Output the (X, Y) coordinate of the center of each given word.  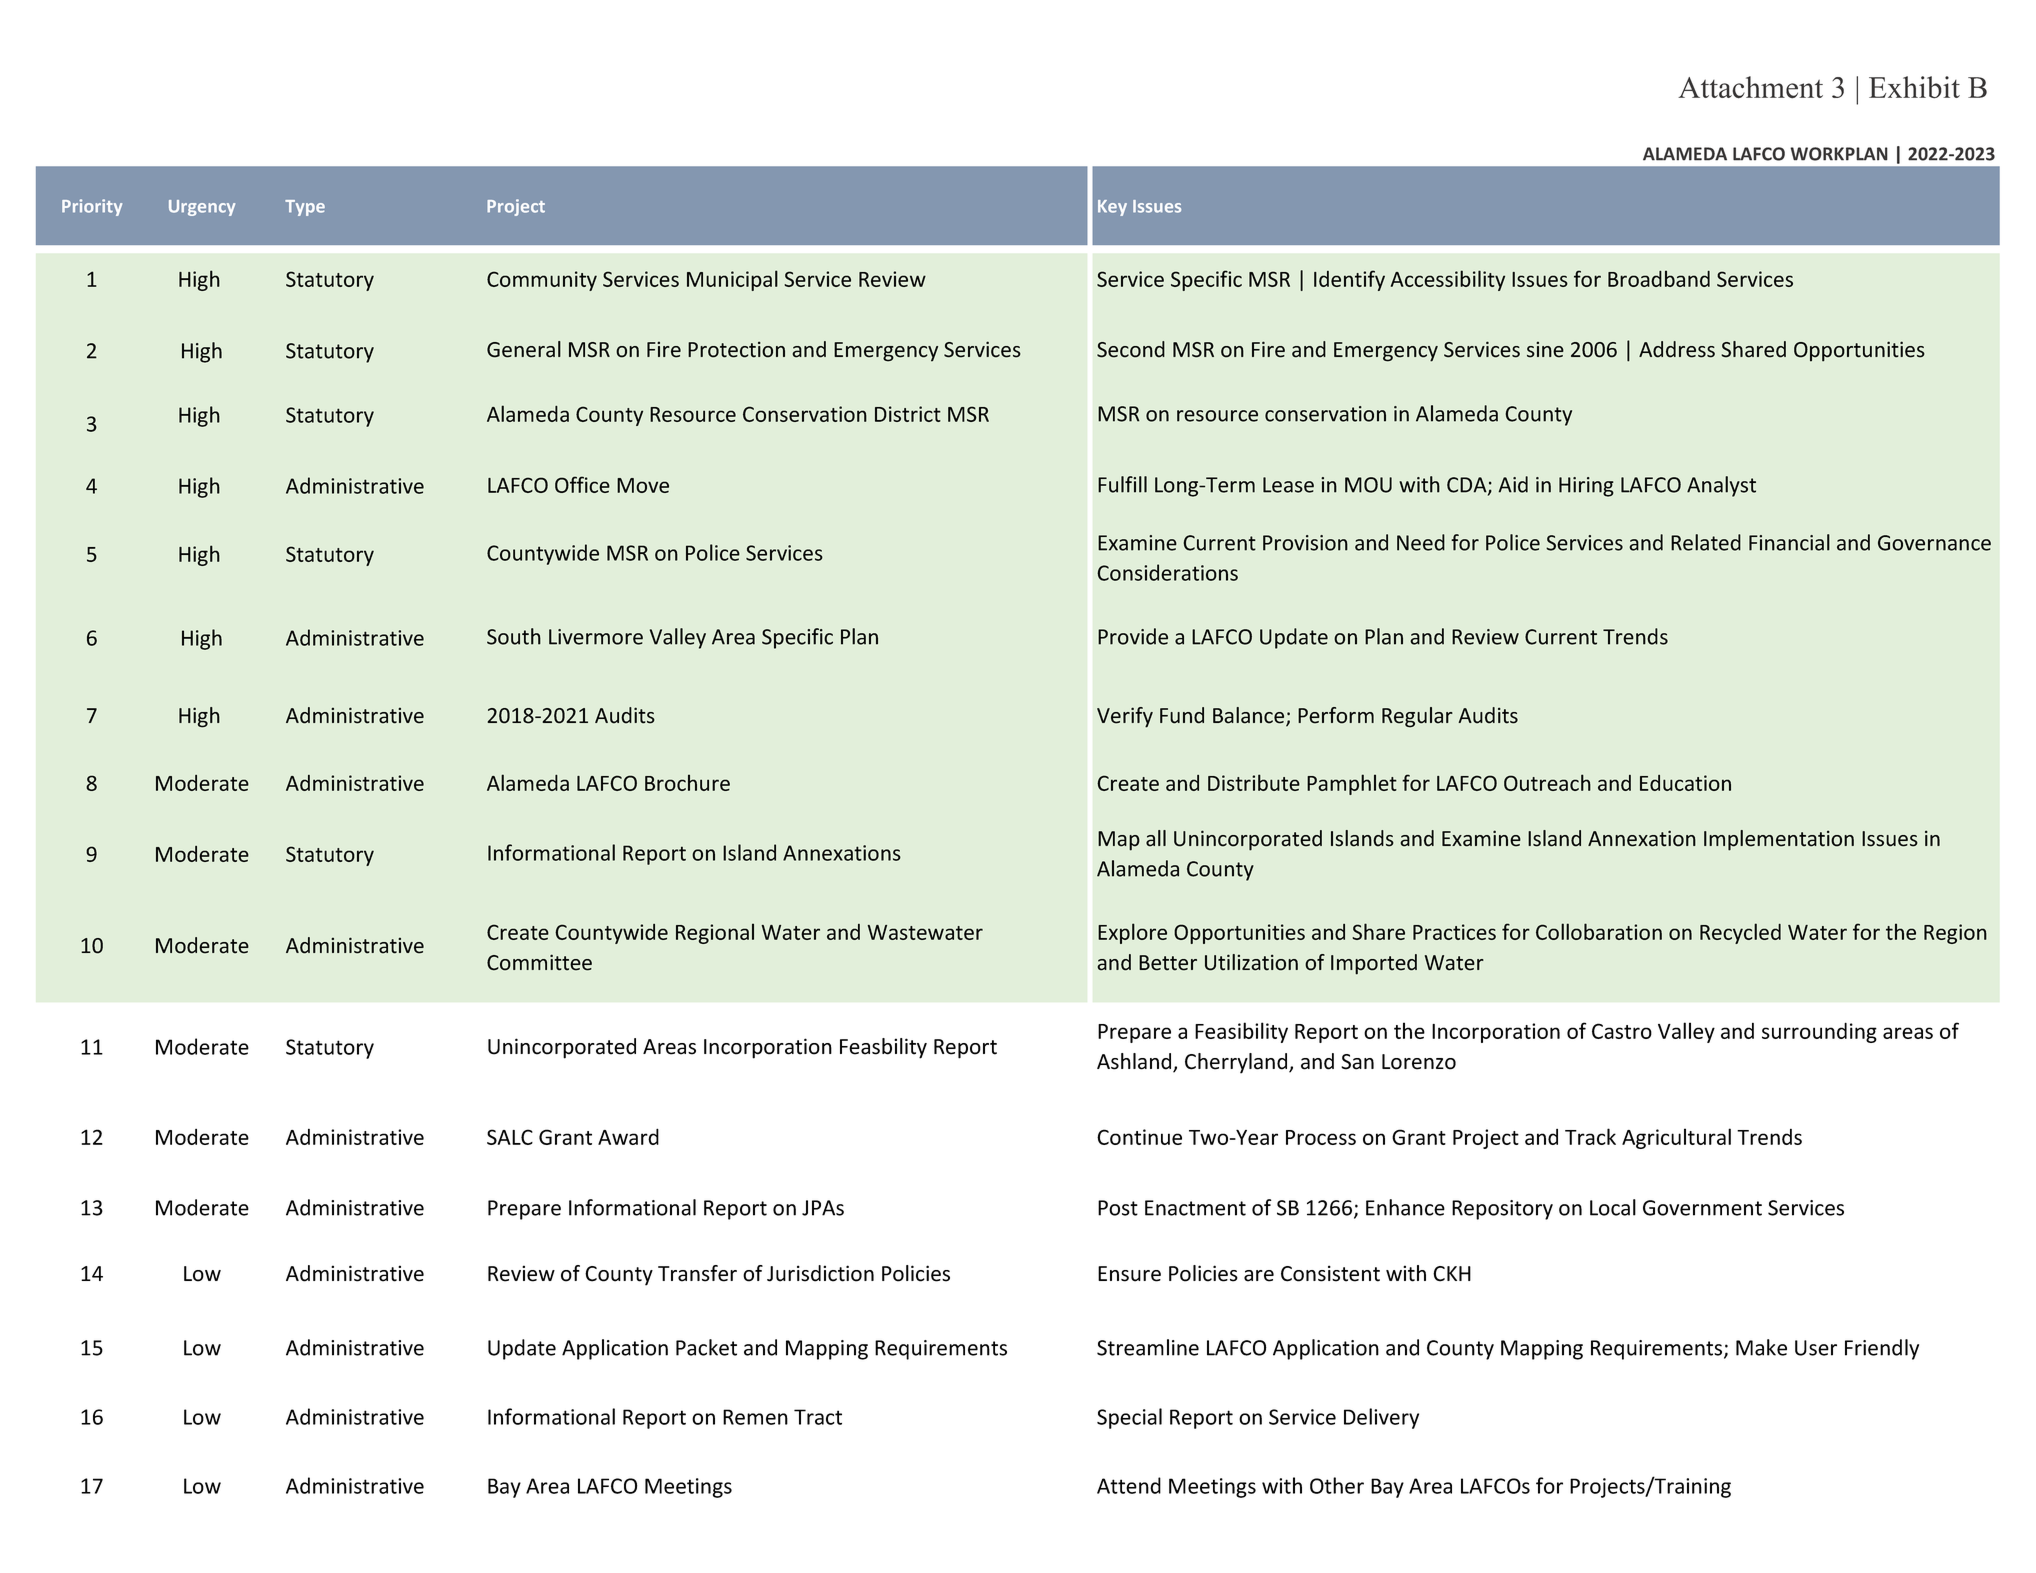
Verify (1125, 717)
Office (582, 484)
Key (1112, 208)
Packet (706, 1347)
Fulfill (1122, 484)
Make (1761, 1347)
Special (1129, 1418)
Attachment (1750, 87)
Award (628, 1136)
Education (1685, 783)
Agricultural (1676, 1138)
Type (305, 208)
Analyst (1721, 486)
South (514, 636)
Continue (1139, 1137)
